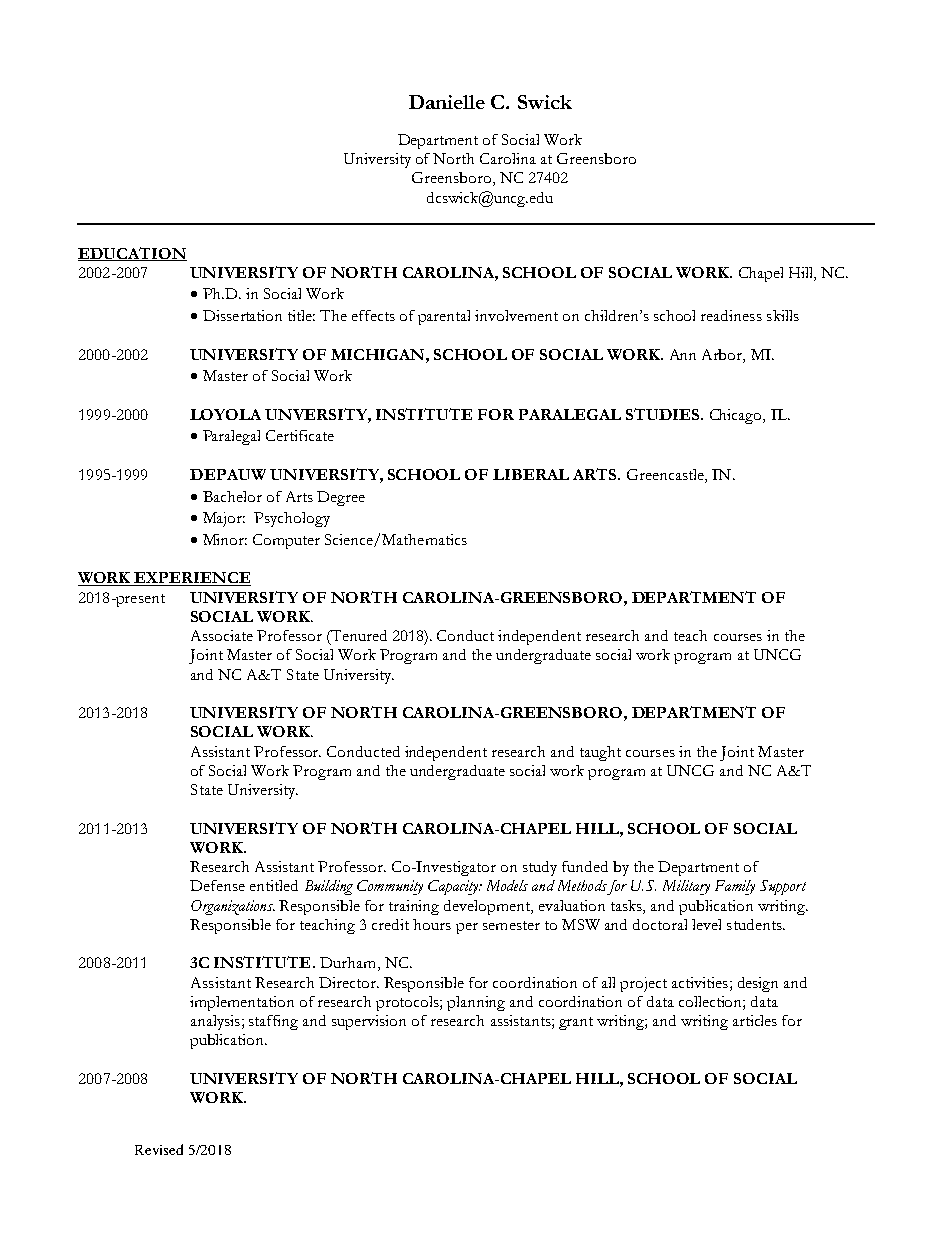 The width and height of the document is (952, 1233). What do you see at coordinates (222, 635) in the document?
I see `Associate` at bounding box center [222, 635].
